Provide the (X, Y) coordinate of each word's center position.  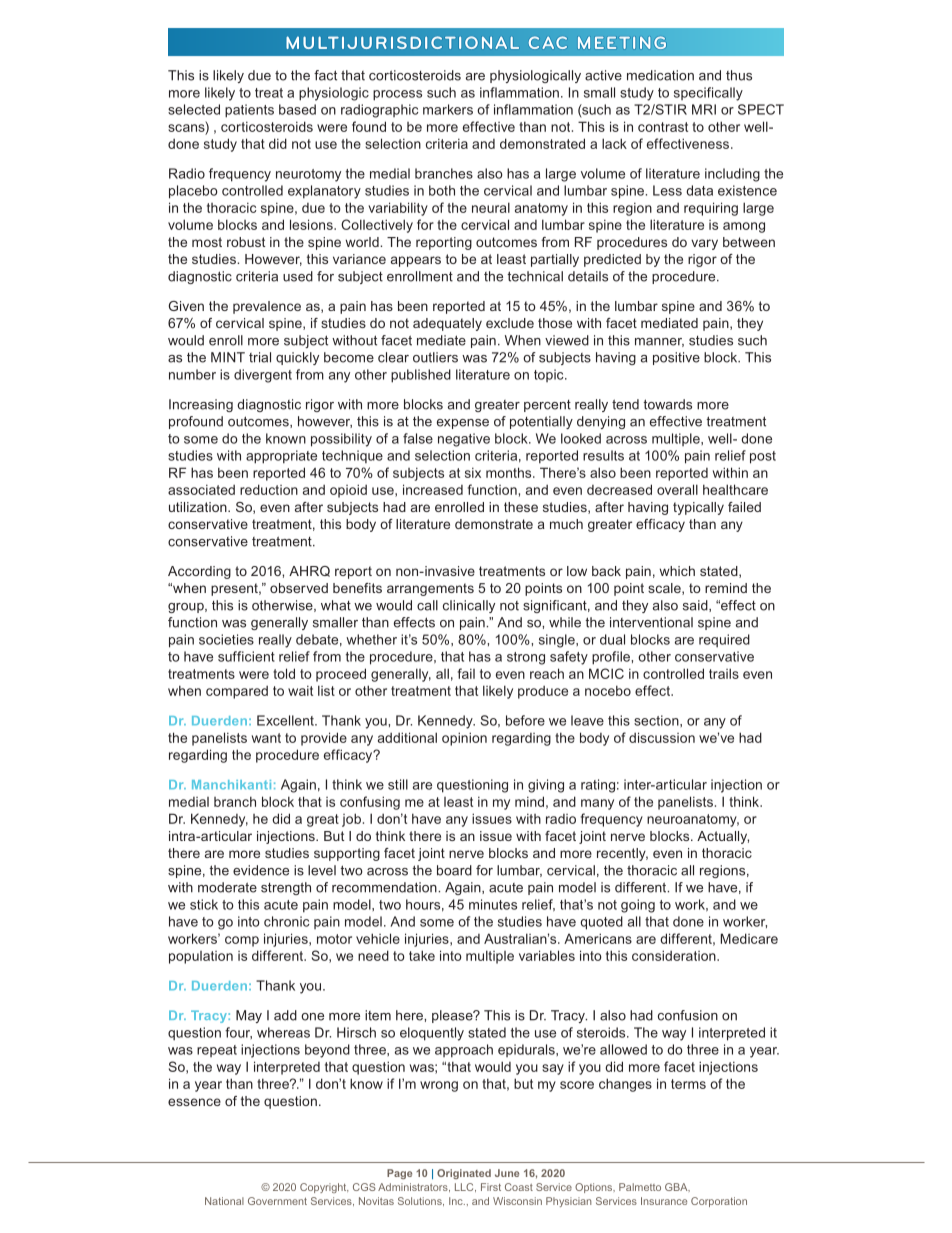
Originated (464, 1174)
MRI (704, 109)
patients (249, 111)
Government (277, 1201)
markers (448, 109)
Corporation (719, 1202)
